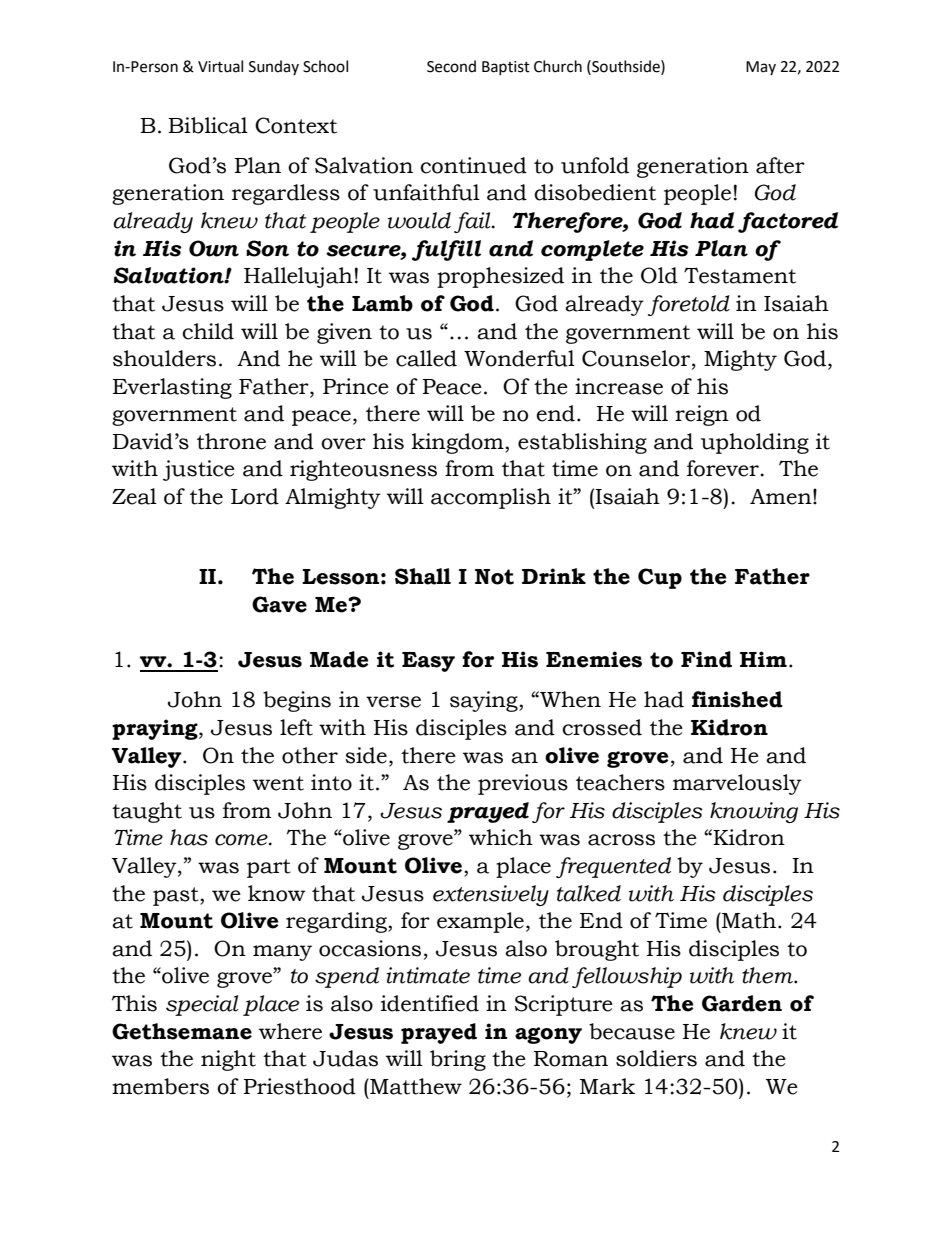 This screenshot has height=1233, width=952. What do you see at coordinates (296, 727) in the screenshot?
I see `left` at bounding box center [296, 727].
